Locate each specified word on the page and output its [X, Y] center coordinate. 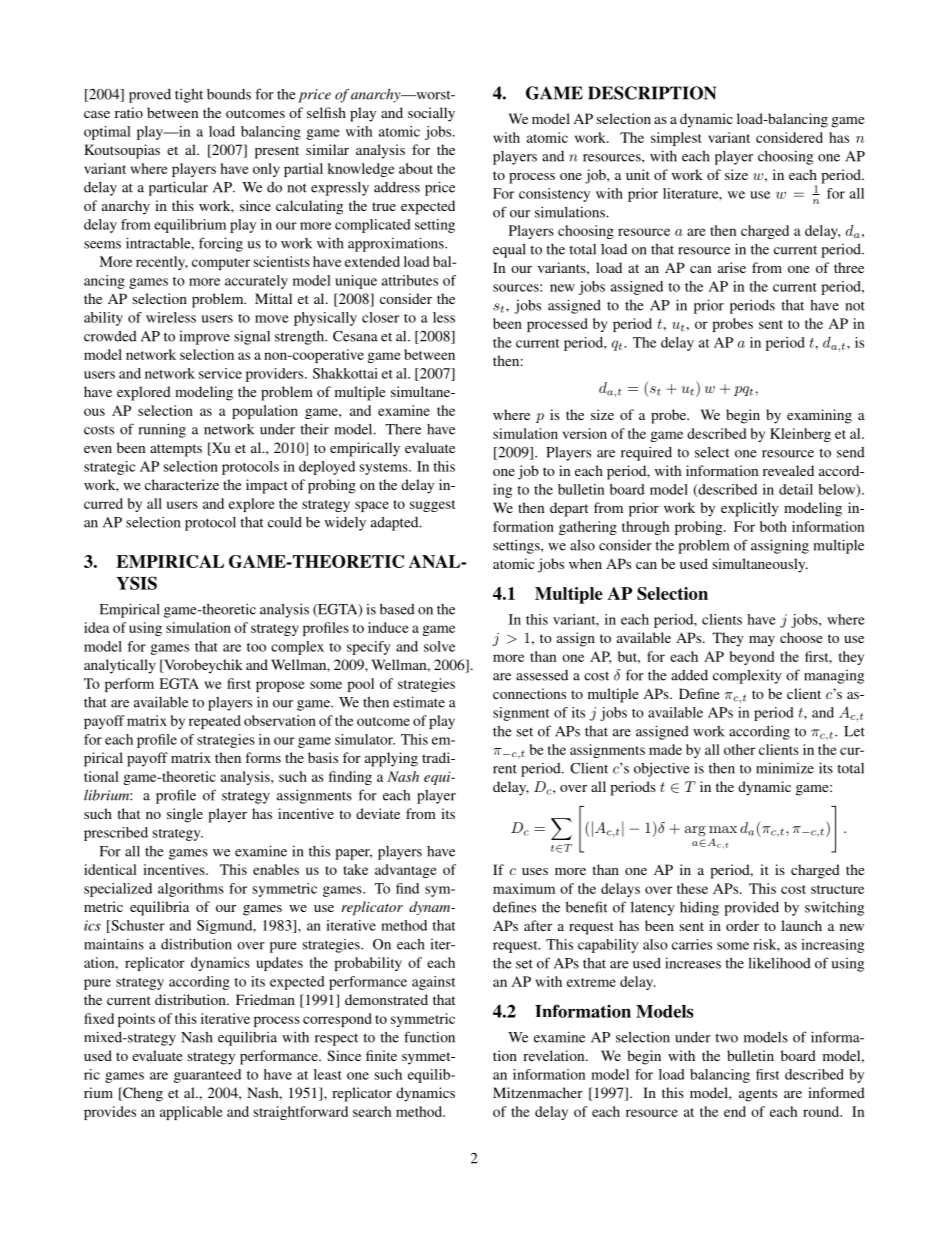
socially [431, 114]
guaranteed [207, 1076]
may [762, 641]
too [256, 647]
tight [189, 95]
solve [439, 646]
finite [381, 1055]
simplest [676, 139]
